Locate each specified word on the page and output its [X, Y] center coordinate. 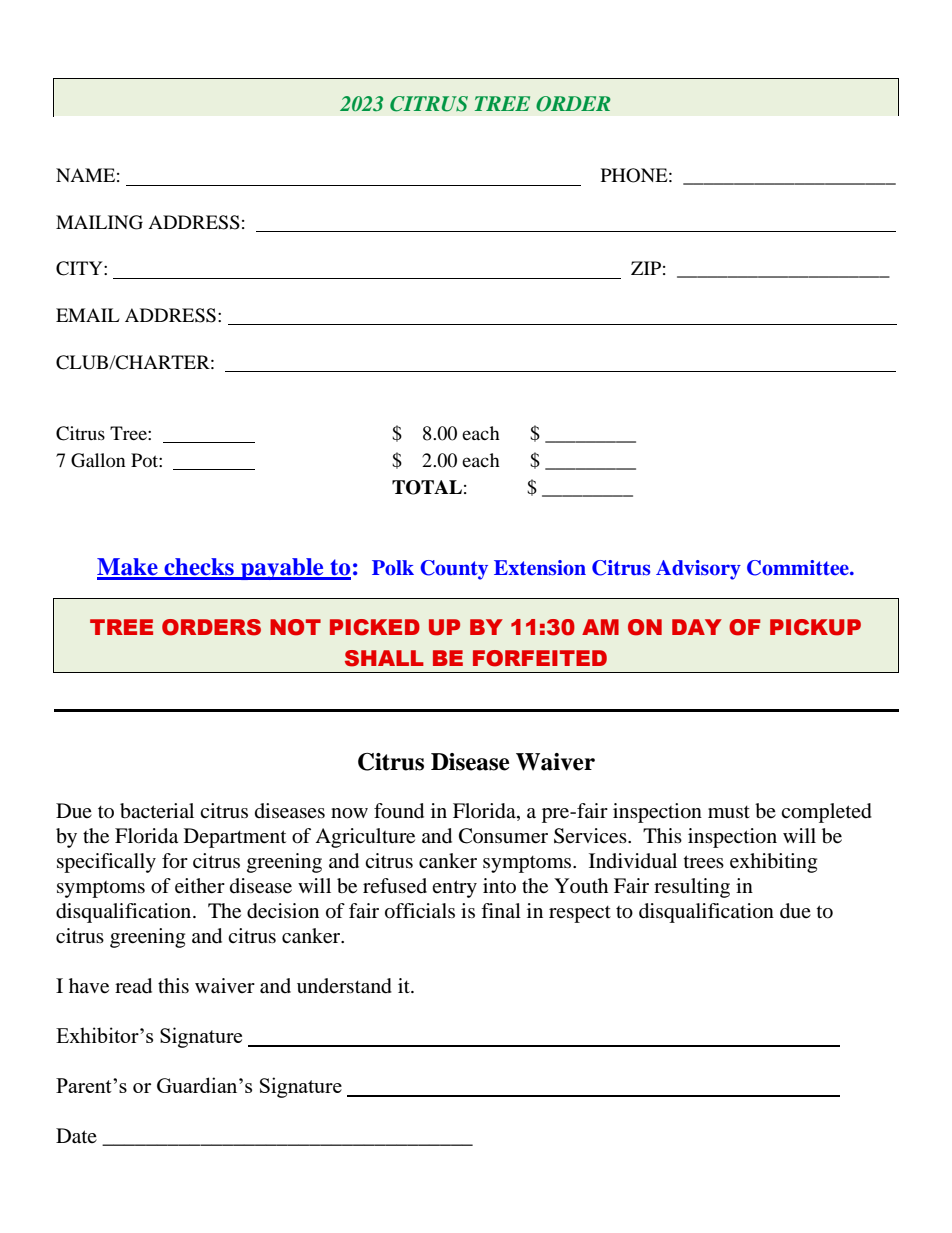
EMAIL [88, 315]
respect [580, 914]
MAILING [99, 222]
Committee [799, 568]
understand [344, 986]
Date [76, 1136]
